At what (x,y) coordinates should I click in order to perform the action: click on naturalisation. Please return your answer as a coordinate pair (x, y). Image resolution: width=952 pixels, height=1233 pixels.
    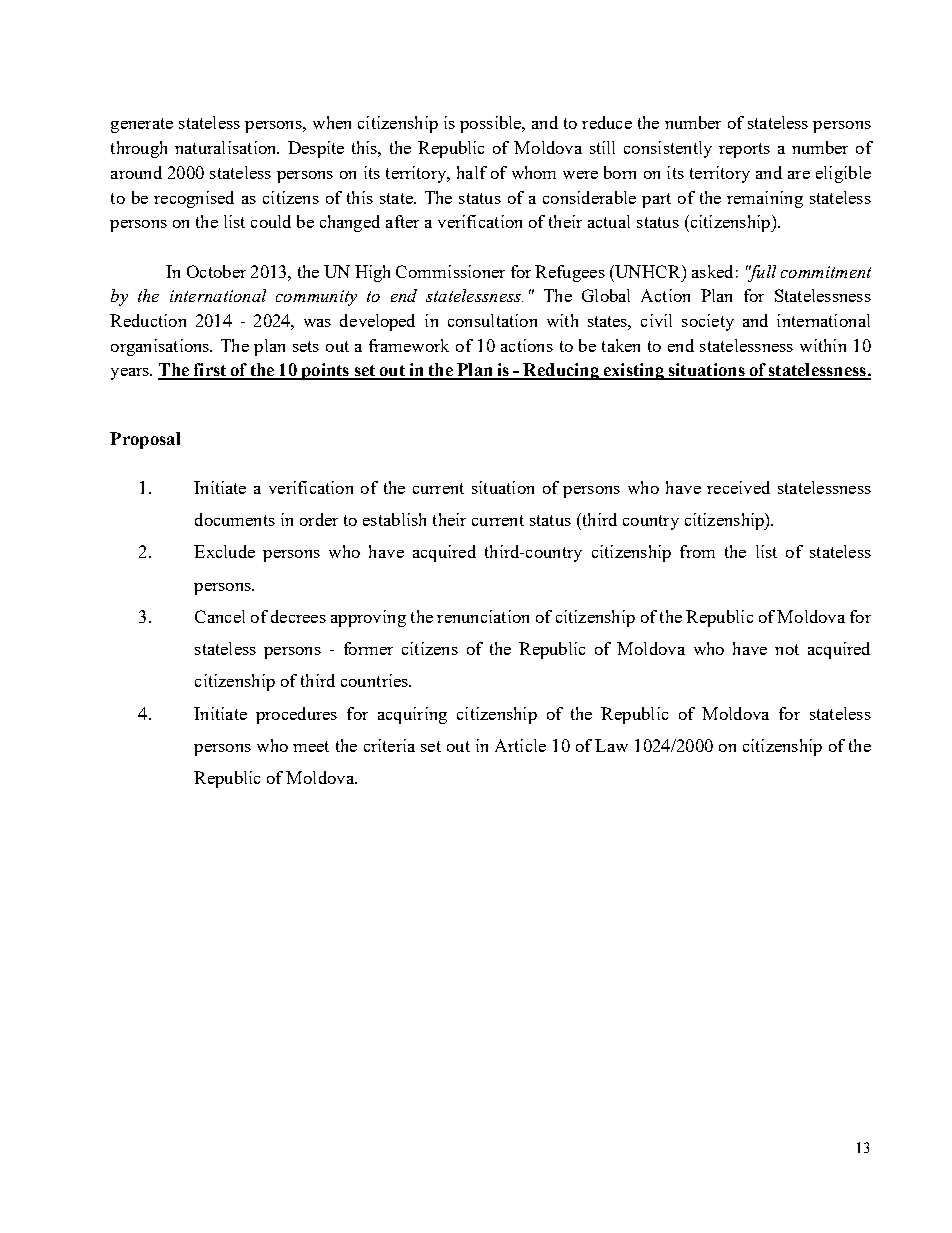
    Looking at the image, I should click on (227, 147).
